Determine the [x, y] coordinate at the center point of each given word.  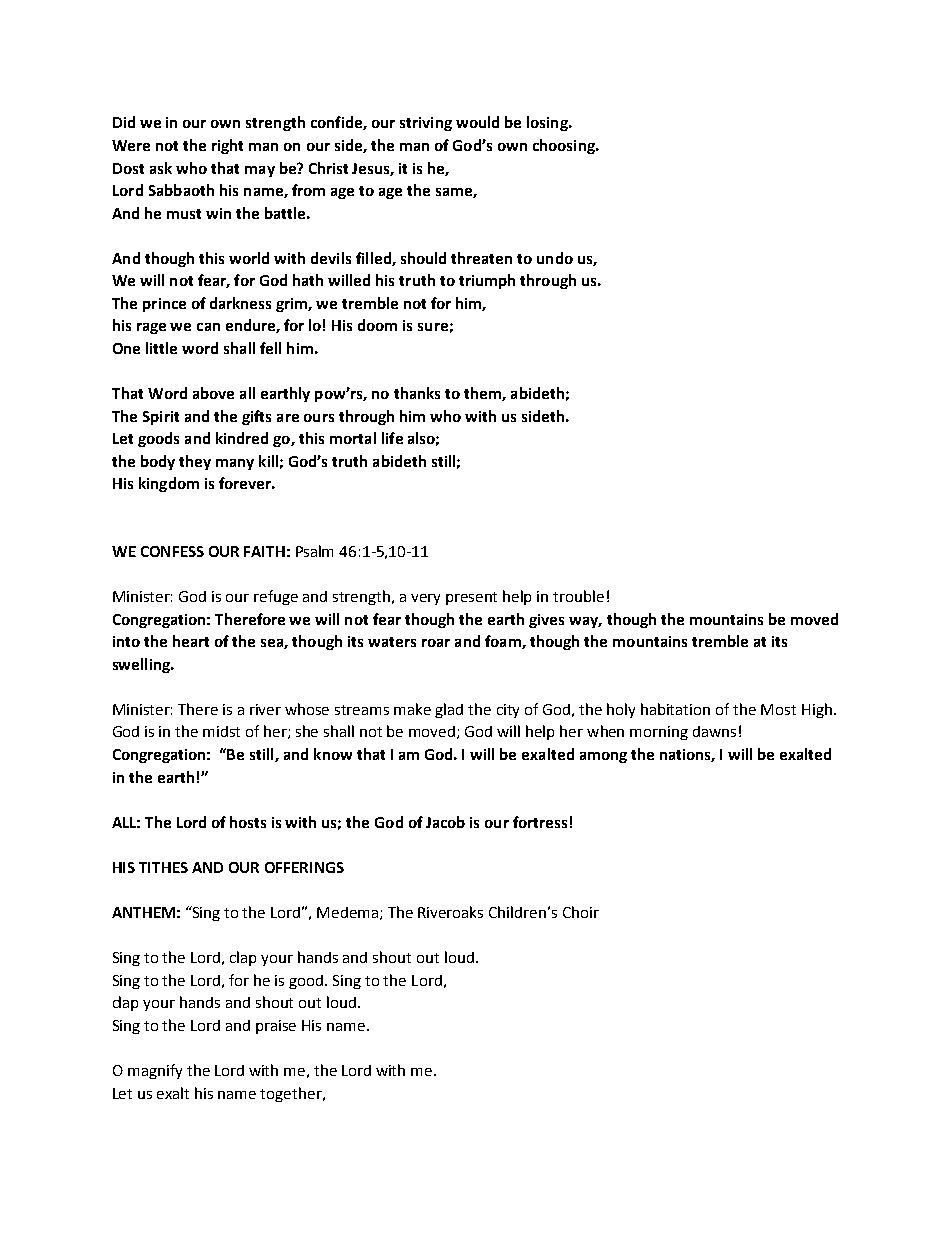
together [292, 1094]
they [195, 462]
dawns [714, 731]
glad [449, 710]
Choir [581, 912]
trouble [578, 596]
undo [555, 258]
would [477, 122]
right [227, 146]
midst [221, 731]
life [392, 438]
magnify [155, 1071]
